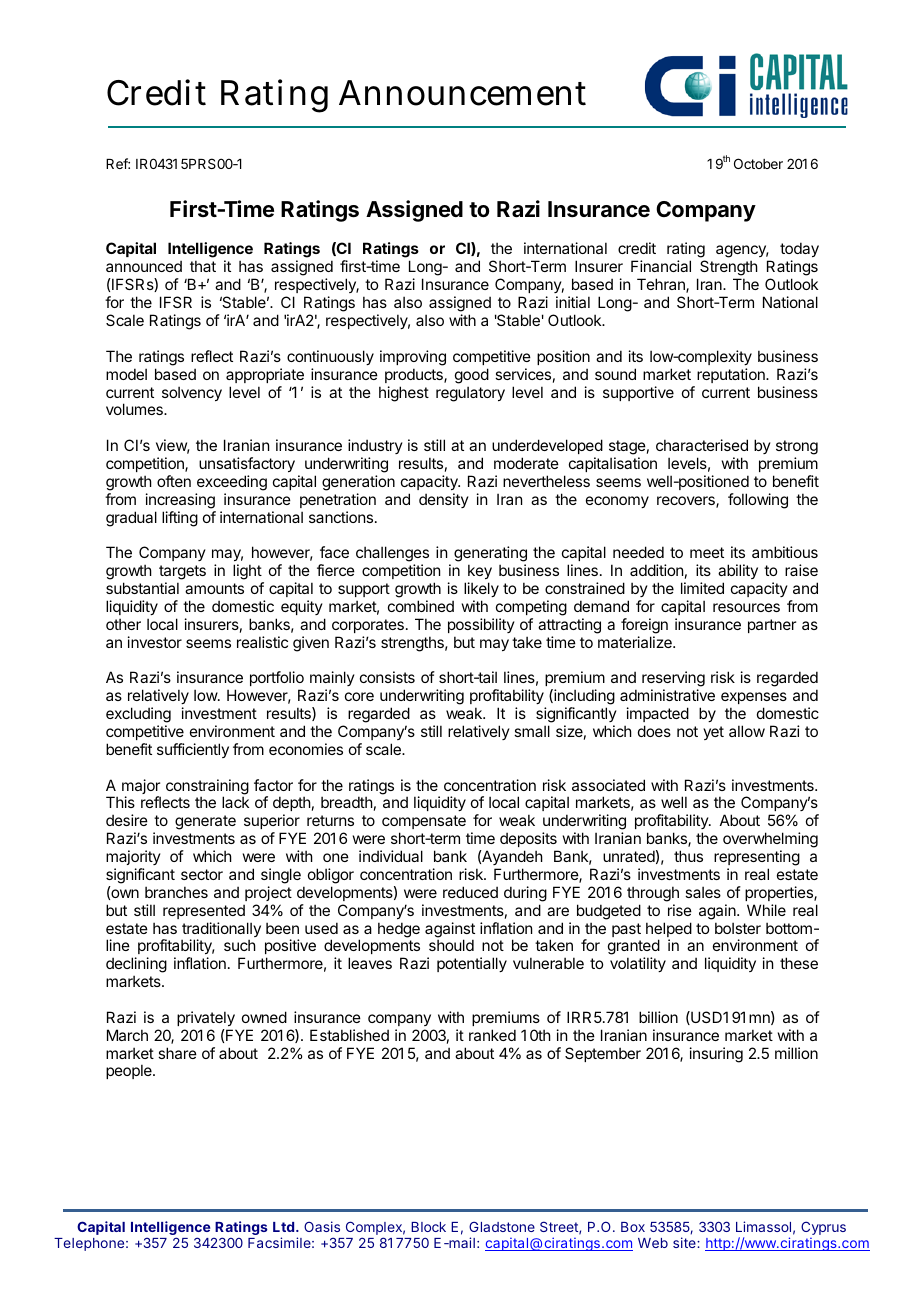 This page has height=1308, width=924. Describe the element at coordinates (451, 945) in the page. I see `should` at that location.
